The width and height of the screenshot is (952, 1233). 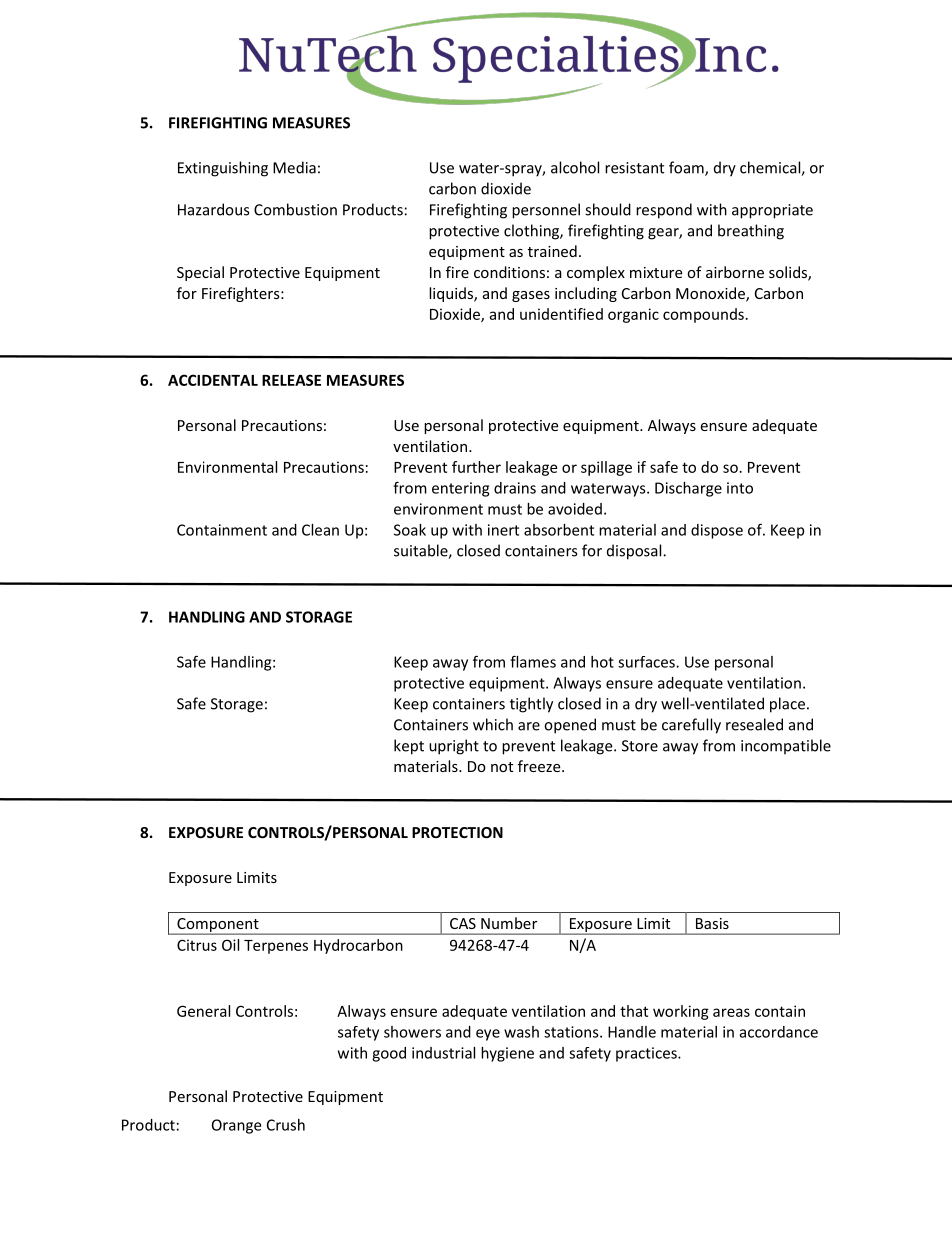 I want to click on personnel, so click(x=546, y=211).
